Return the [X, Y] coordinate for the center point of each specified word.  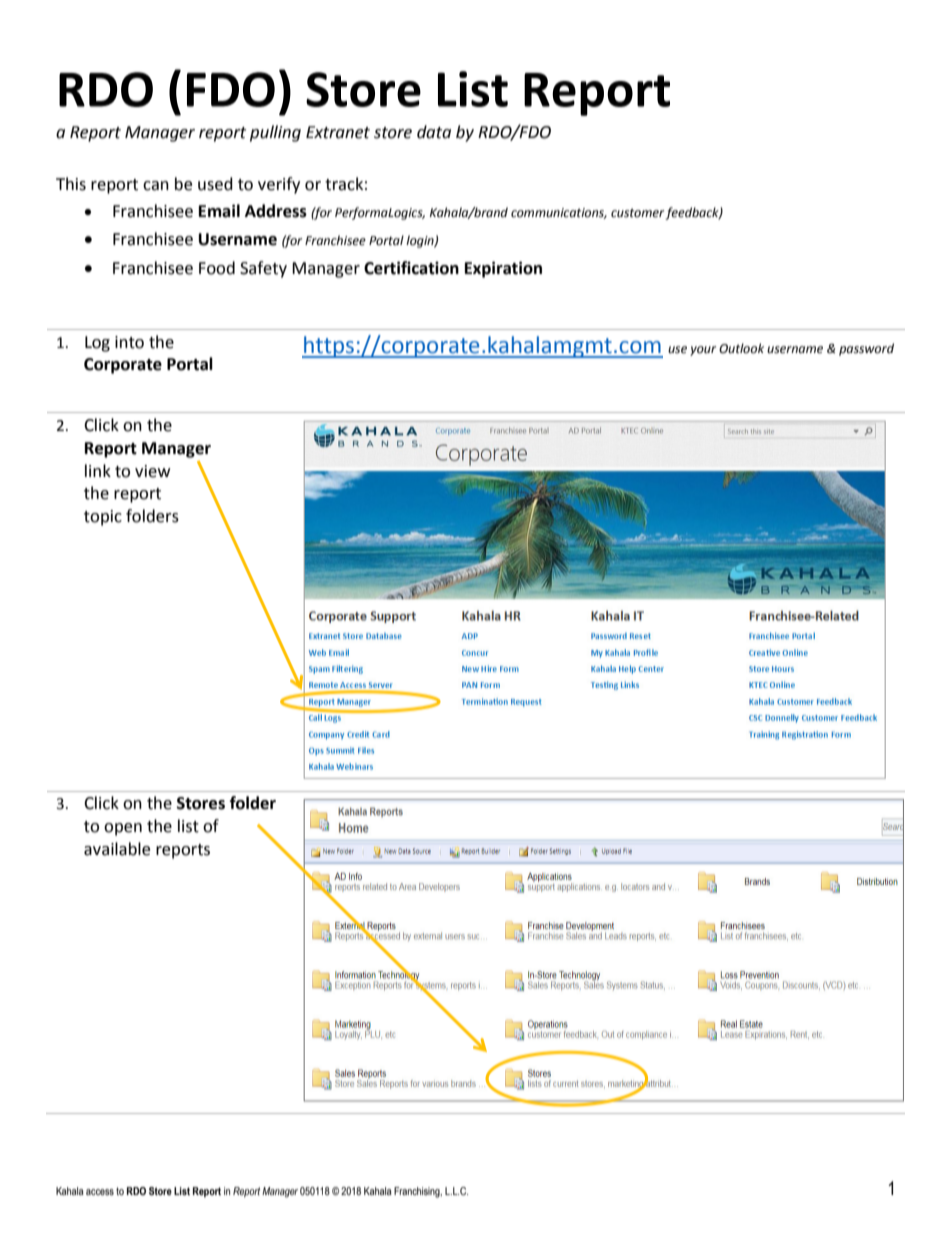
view [152, 471]
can [156, 186]
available [117, 849]
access [100, 1192]
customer [638, 214]
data [434, 132]
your [703, 351]
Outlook [741, 348]
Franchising [418, 1192]
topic [103, 518]
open [123, 829]
